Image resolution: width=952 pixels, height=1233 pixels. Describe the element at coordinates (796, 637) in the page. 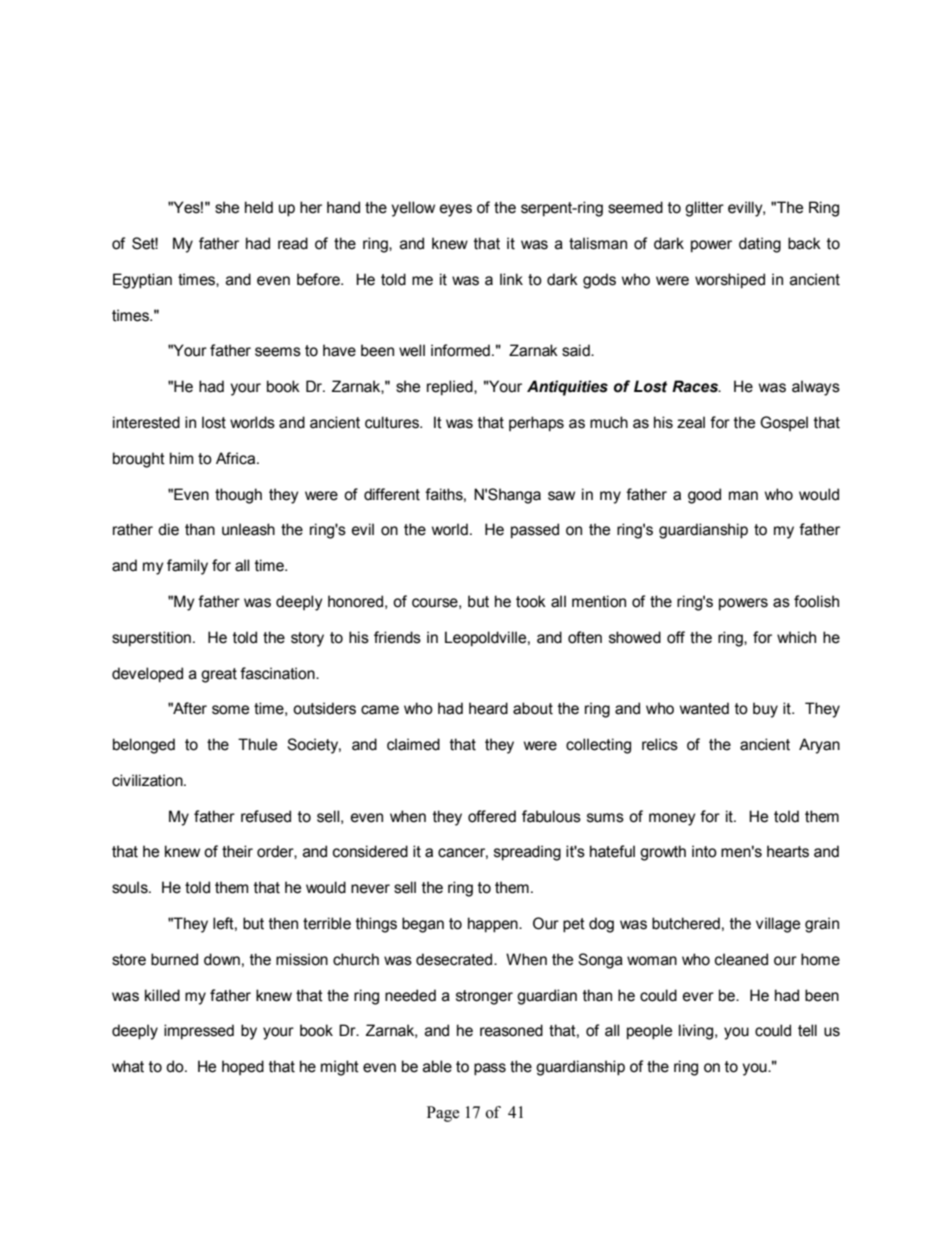

I see `which` at that location.
